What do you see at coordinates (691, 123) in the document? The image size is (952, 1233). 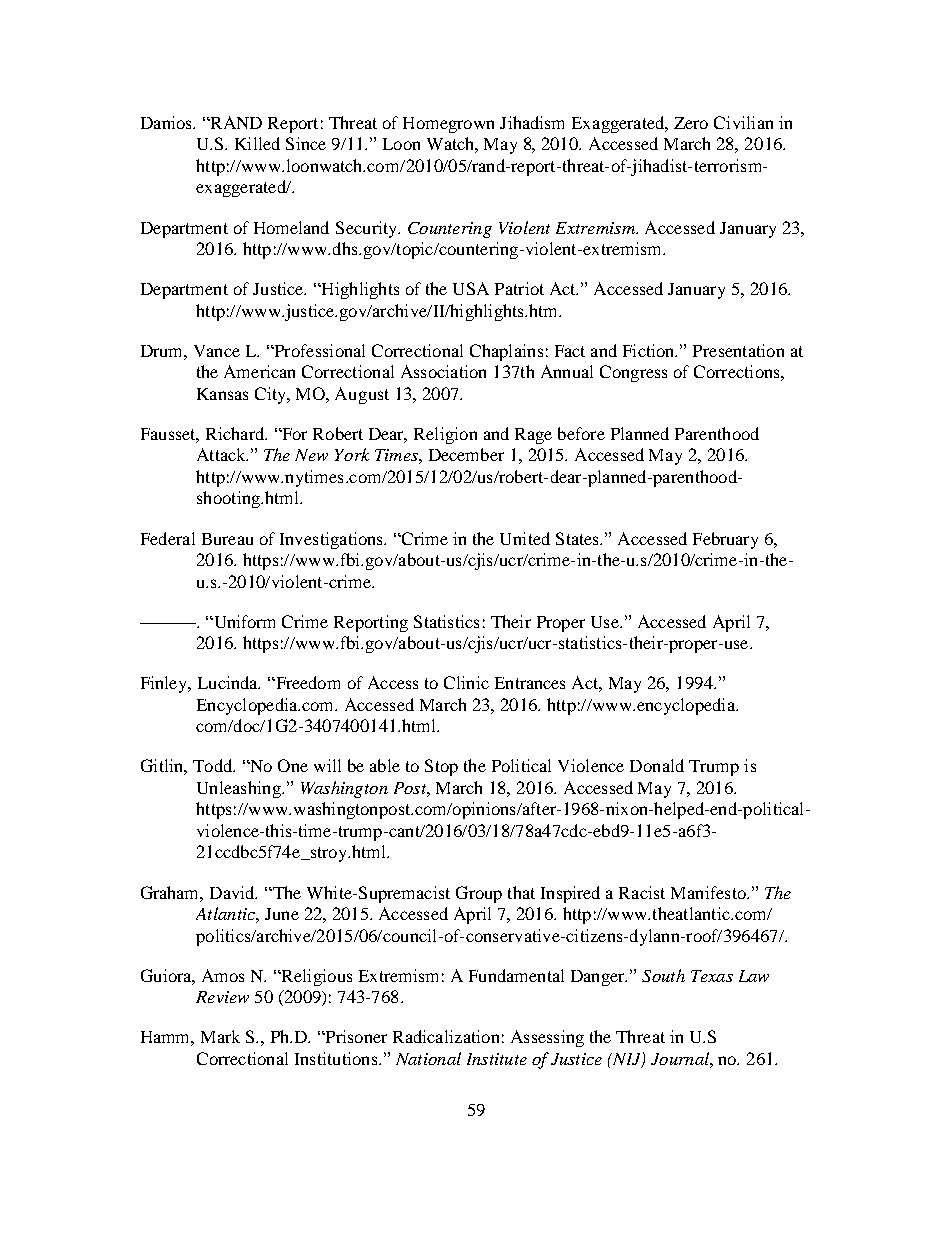 I see `Zero` at bounding box center [691, 123].
